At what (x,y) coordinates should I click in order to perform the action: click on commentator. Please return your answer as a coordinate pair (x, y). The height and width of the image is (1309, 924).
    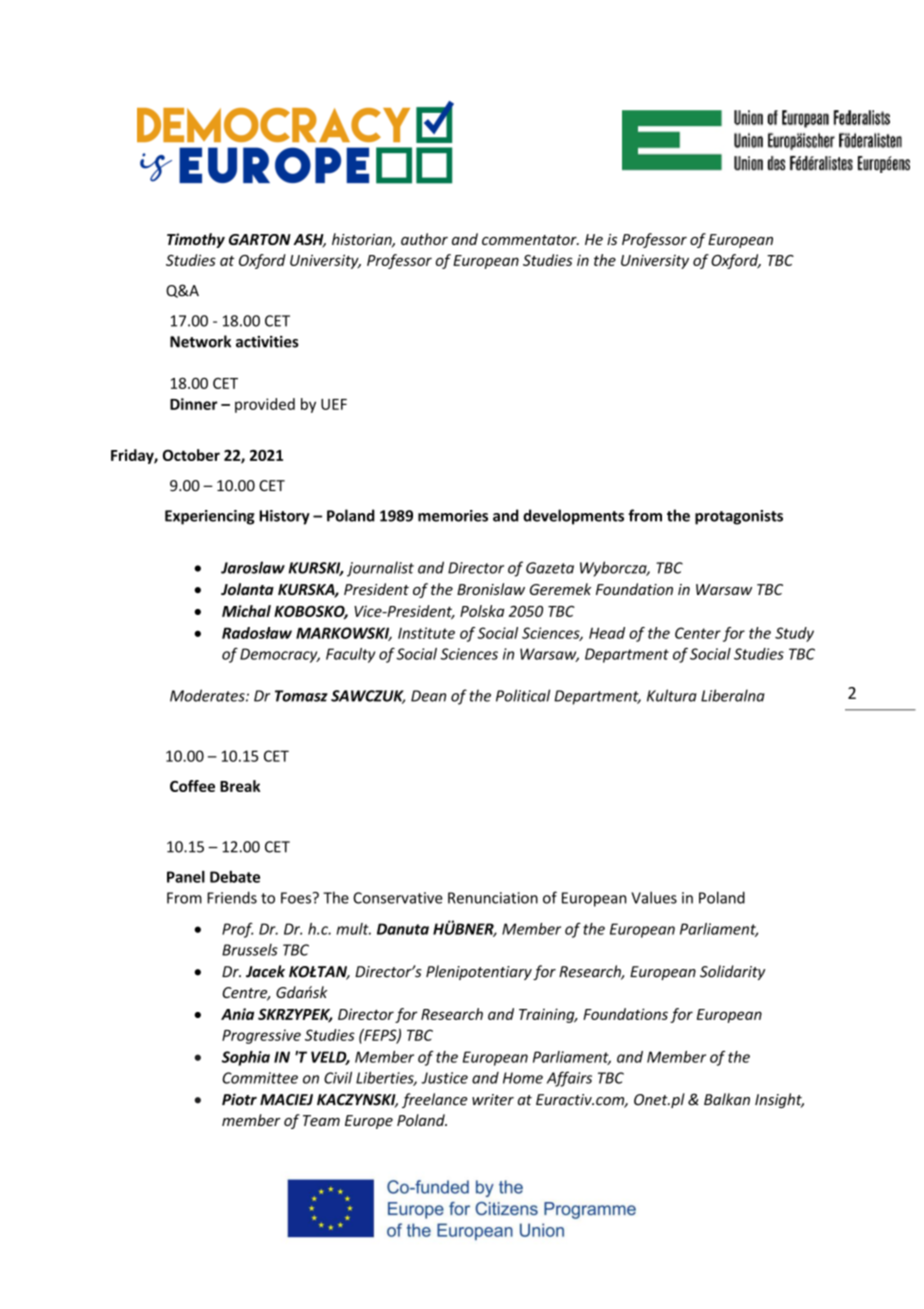
    Looking at the image, I should click on (530, 240).
